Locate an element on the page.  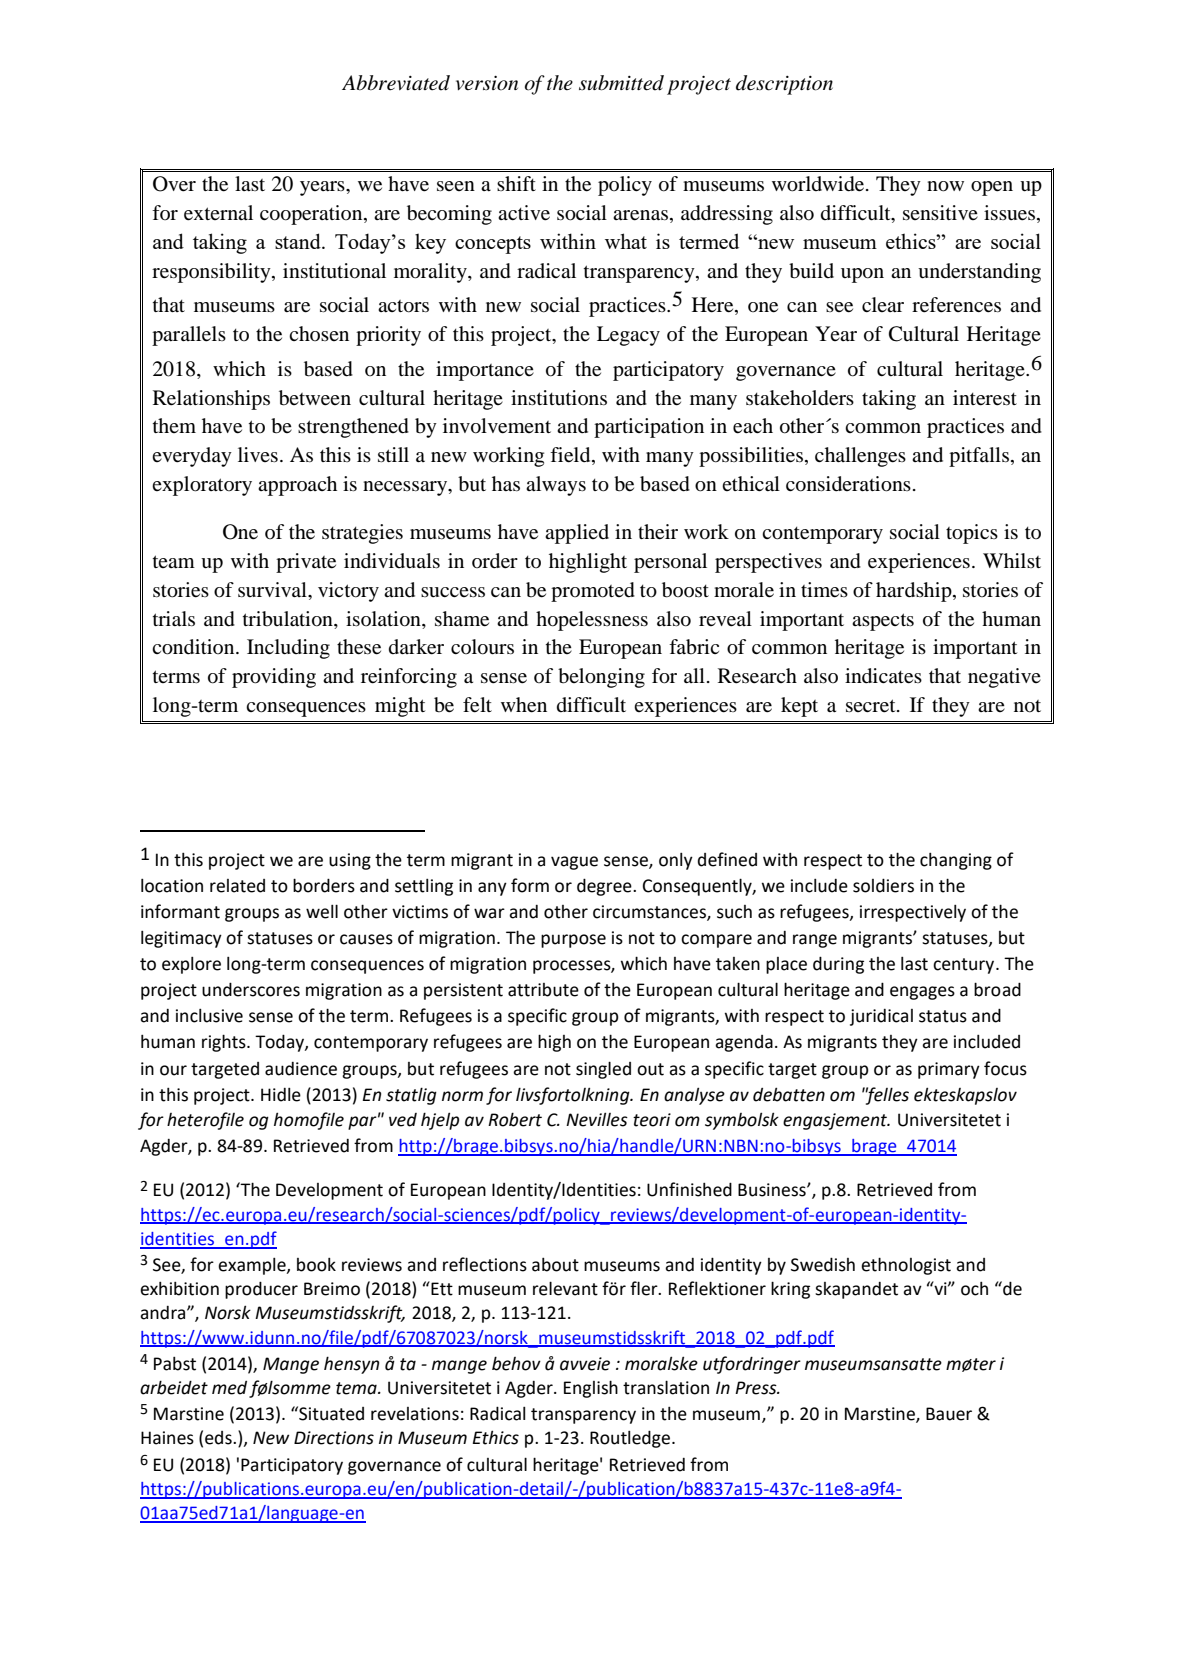
singled is located at coordinates (603, 1070).
